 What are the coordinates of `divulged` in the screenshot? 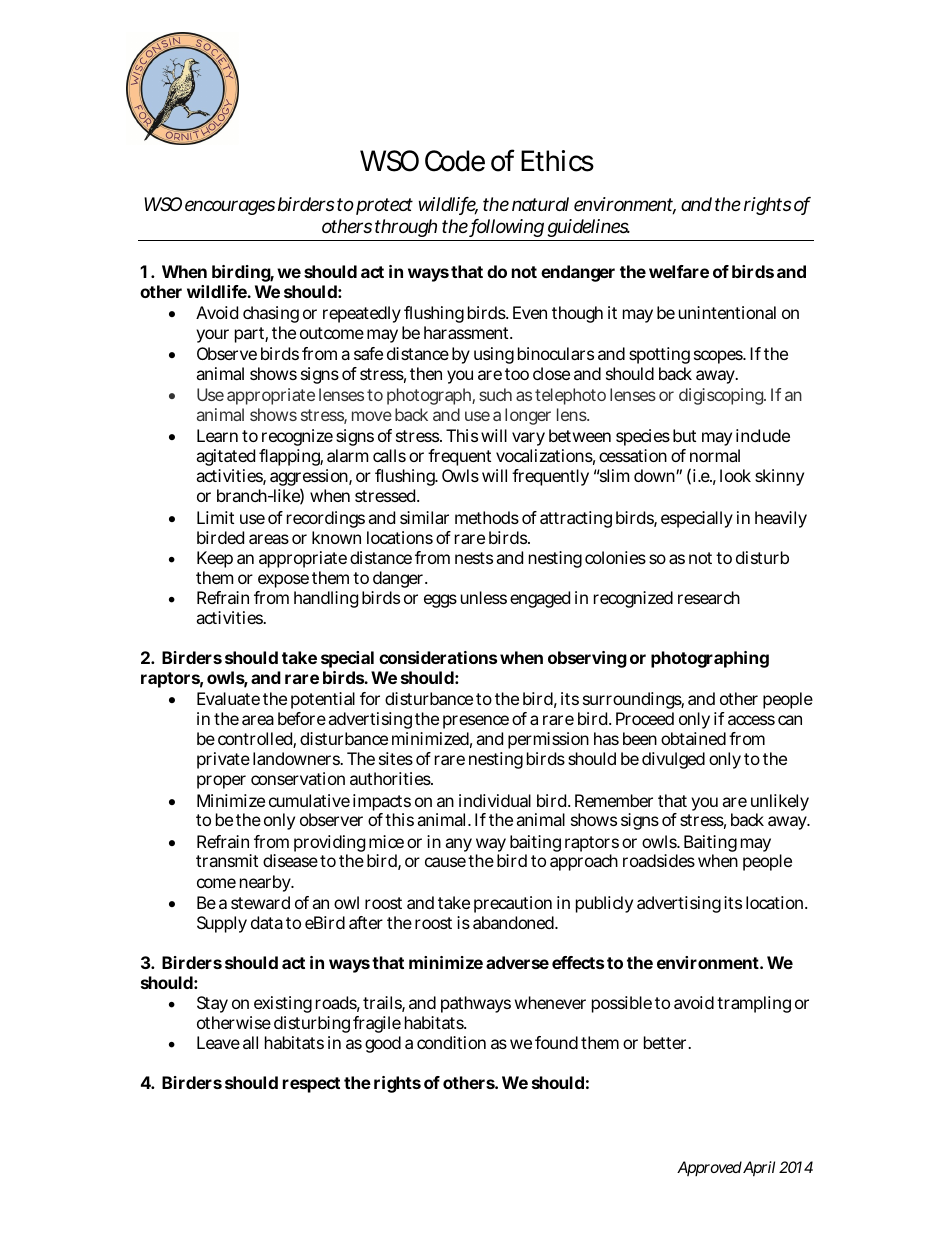 It's located at (673, 760).
